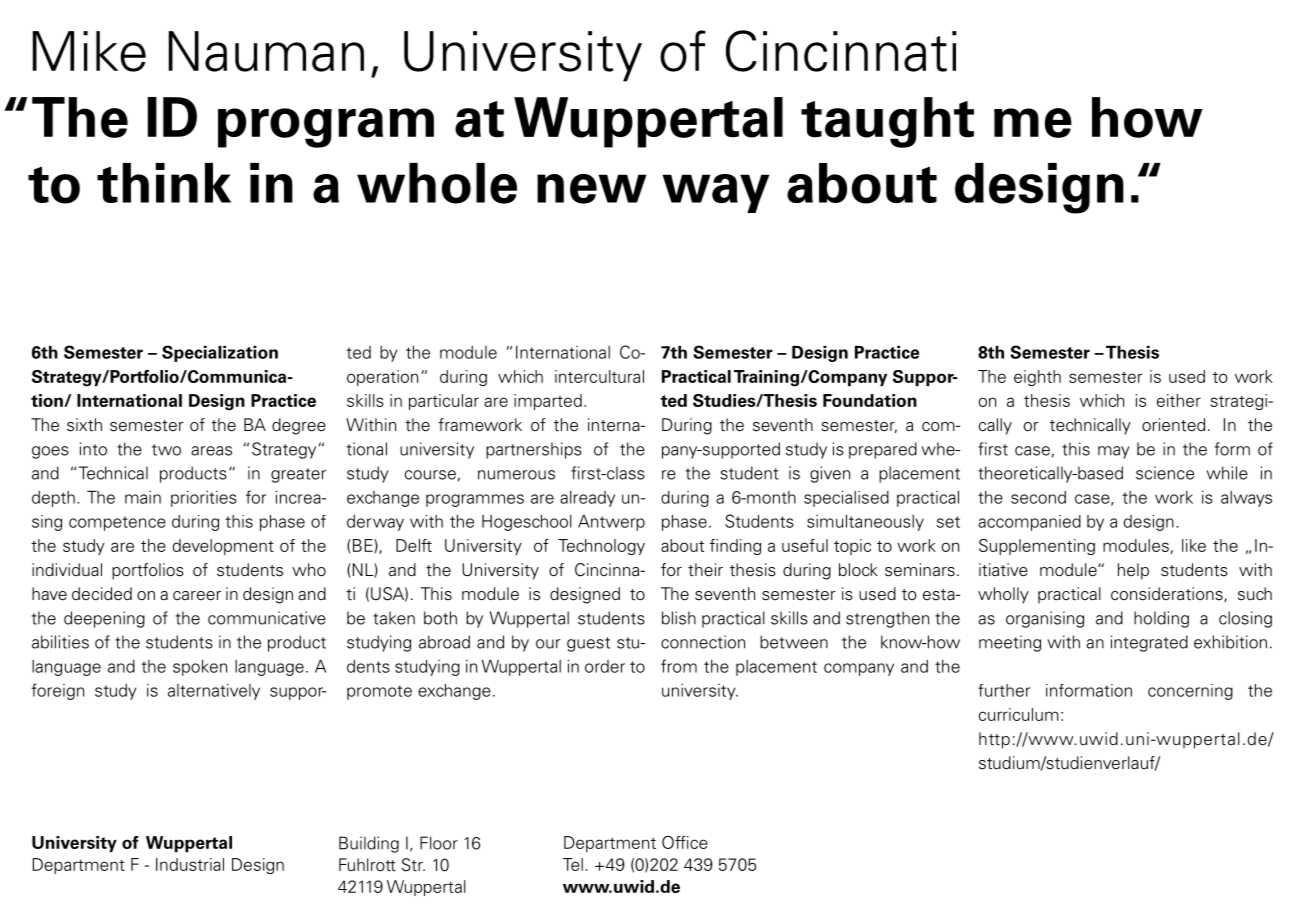 This image has width=1308, height=924. Describe the element at coordinates (164, 183) in the image. I see `think` at that location.
